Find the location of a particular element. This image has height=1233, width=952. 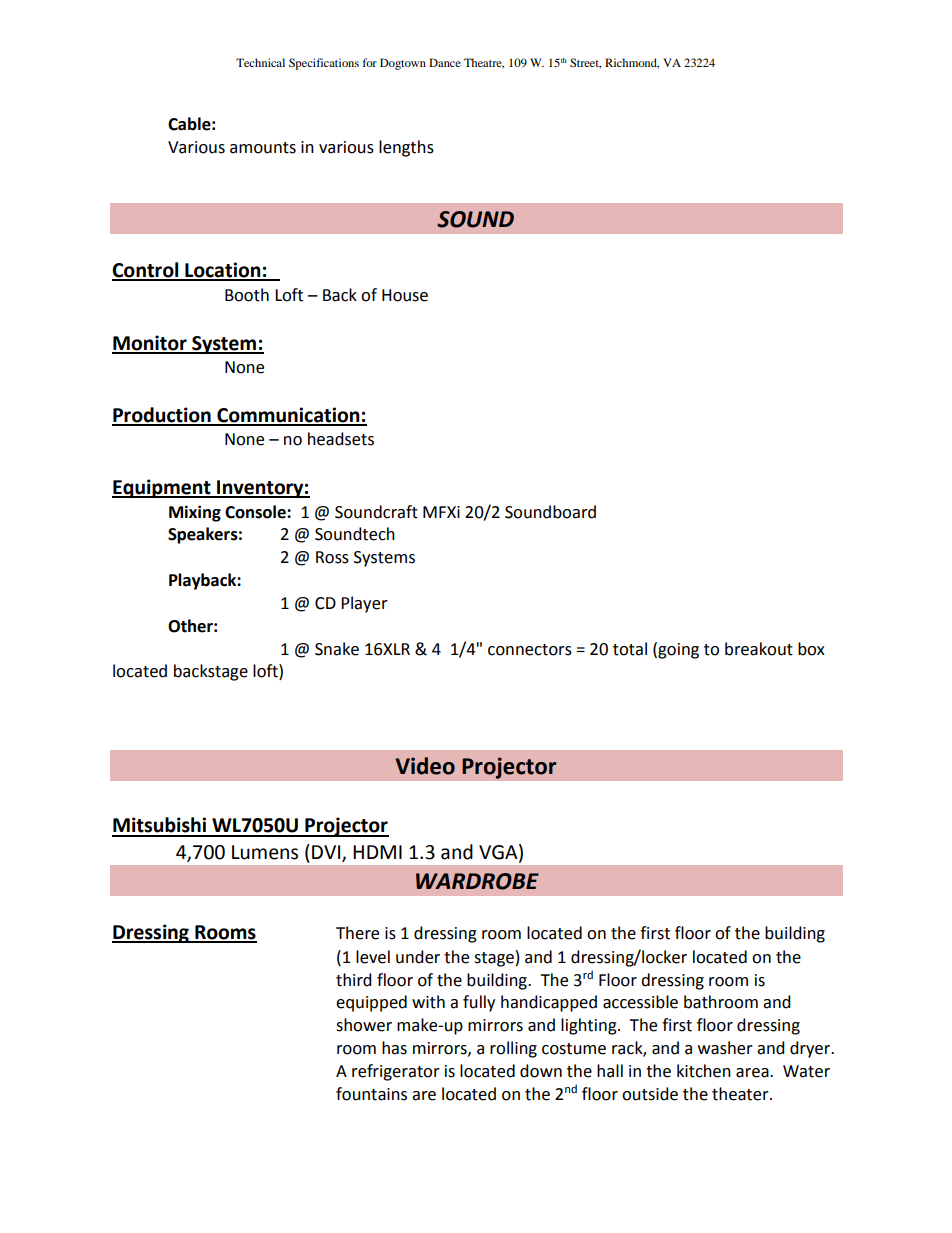

lengths is located at coordinates (406, 148).
